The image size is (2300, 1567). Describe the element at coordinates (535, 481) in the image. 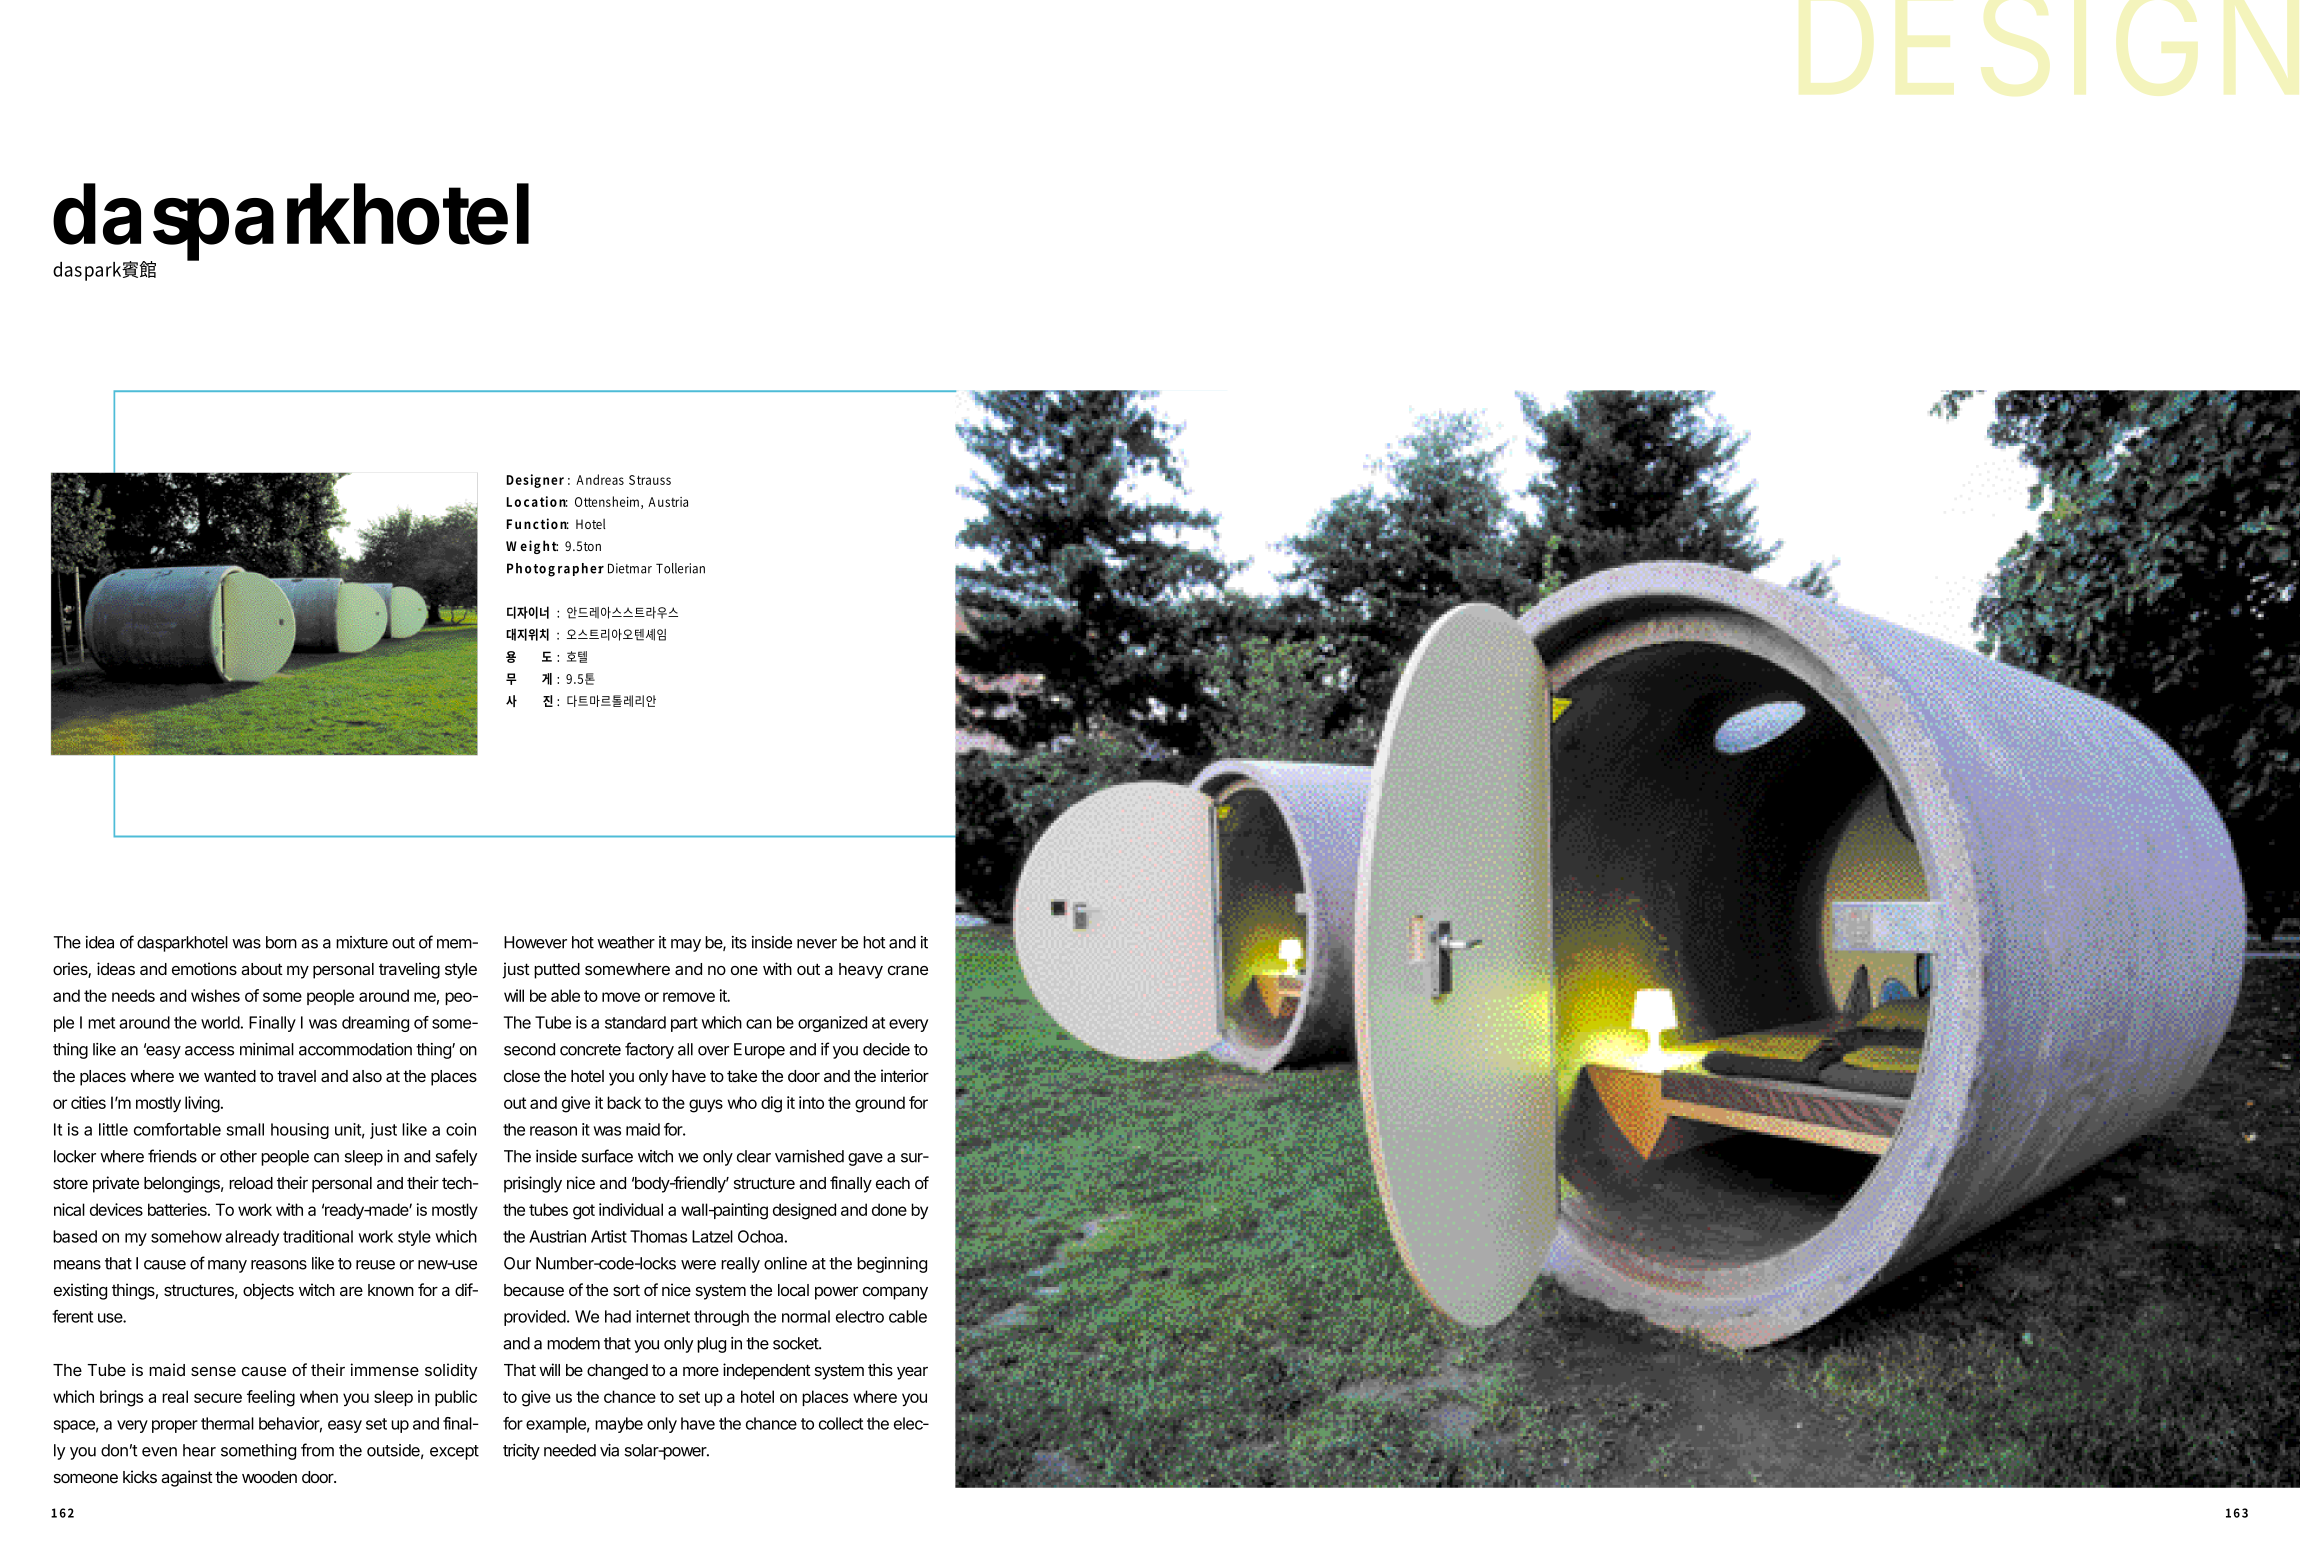

I see `Designer` at that location.
